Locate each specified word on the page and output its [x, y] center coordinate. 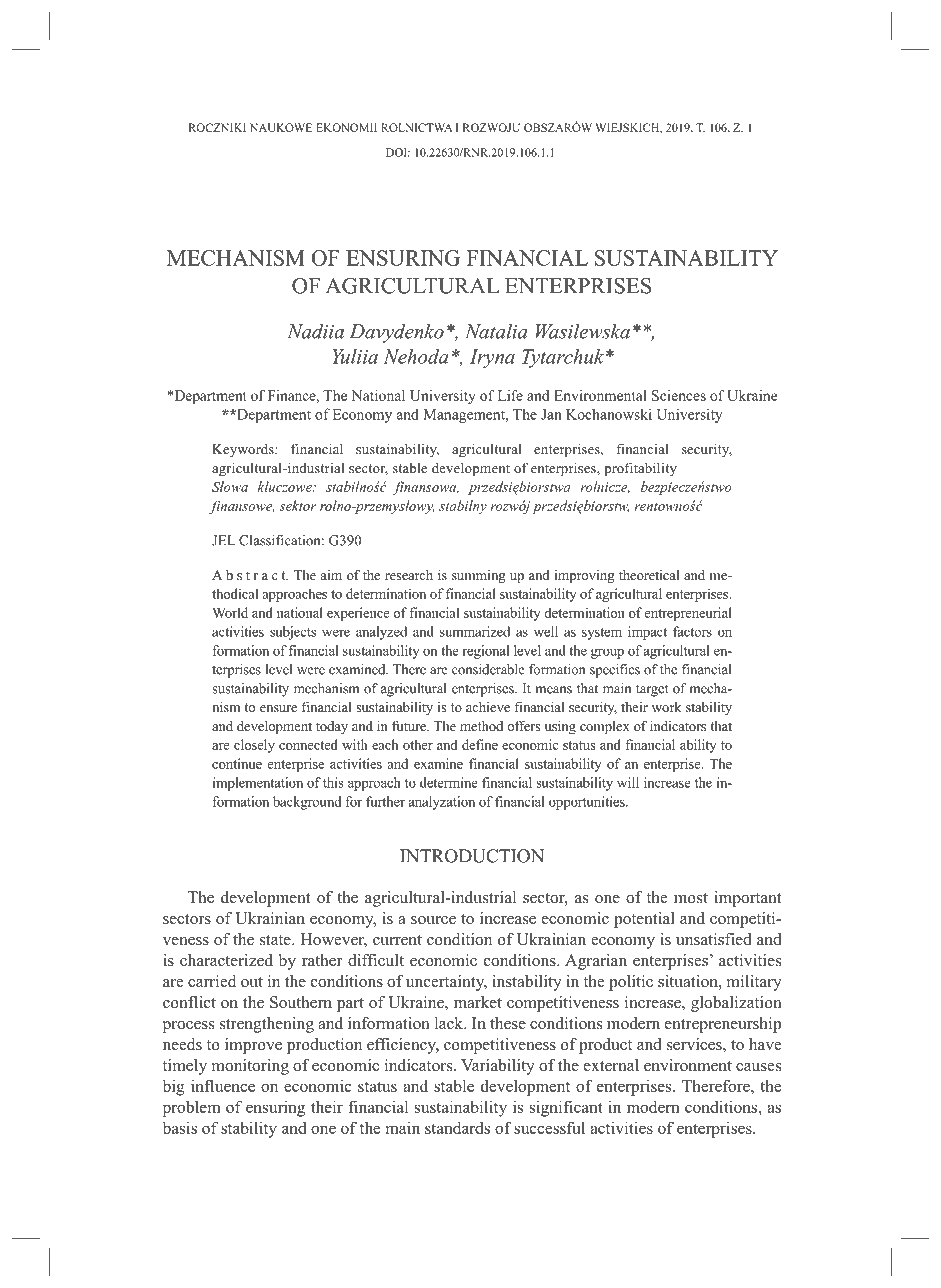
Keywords [244, 450]
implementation [258, 784]
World [230, 612]
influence [223, 1085]
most [691, 898]
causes [758, 1067]
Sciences [679, 395]
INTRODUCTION [472, 856]
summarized [475, 631]
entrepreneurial [688, 614]
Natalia [496, 331]
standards [457, 1127]
